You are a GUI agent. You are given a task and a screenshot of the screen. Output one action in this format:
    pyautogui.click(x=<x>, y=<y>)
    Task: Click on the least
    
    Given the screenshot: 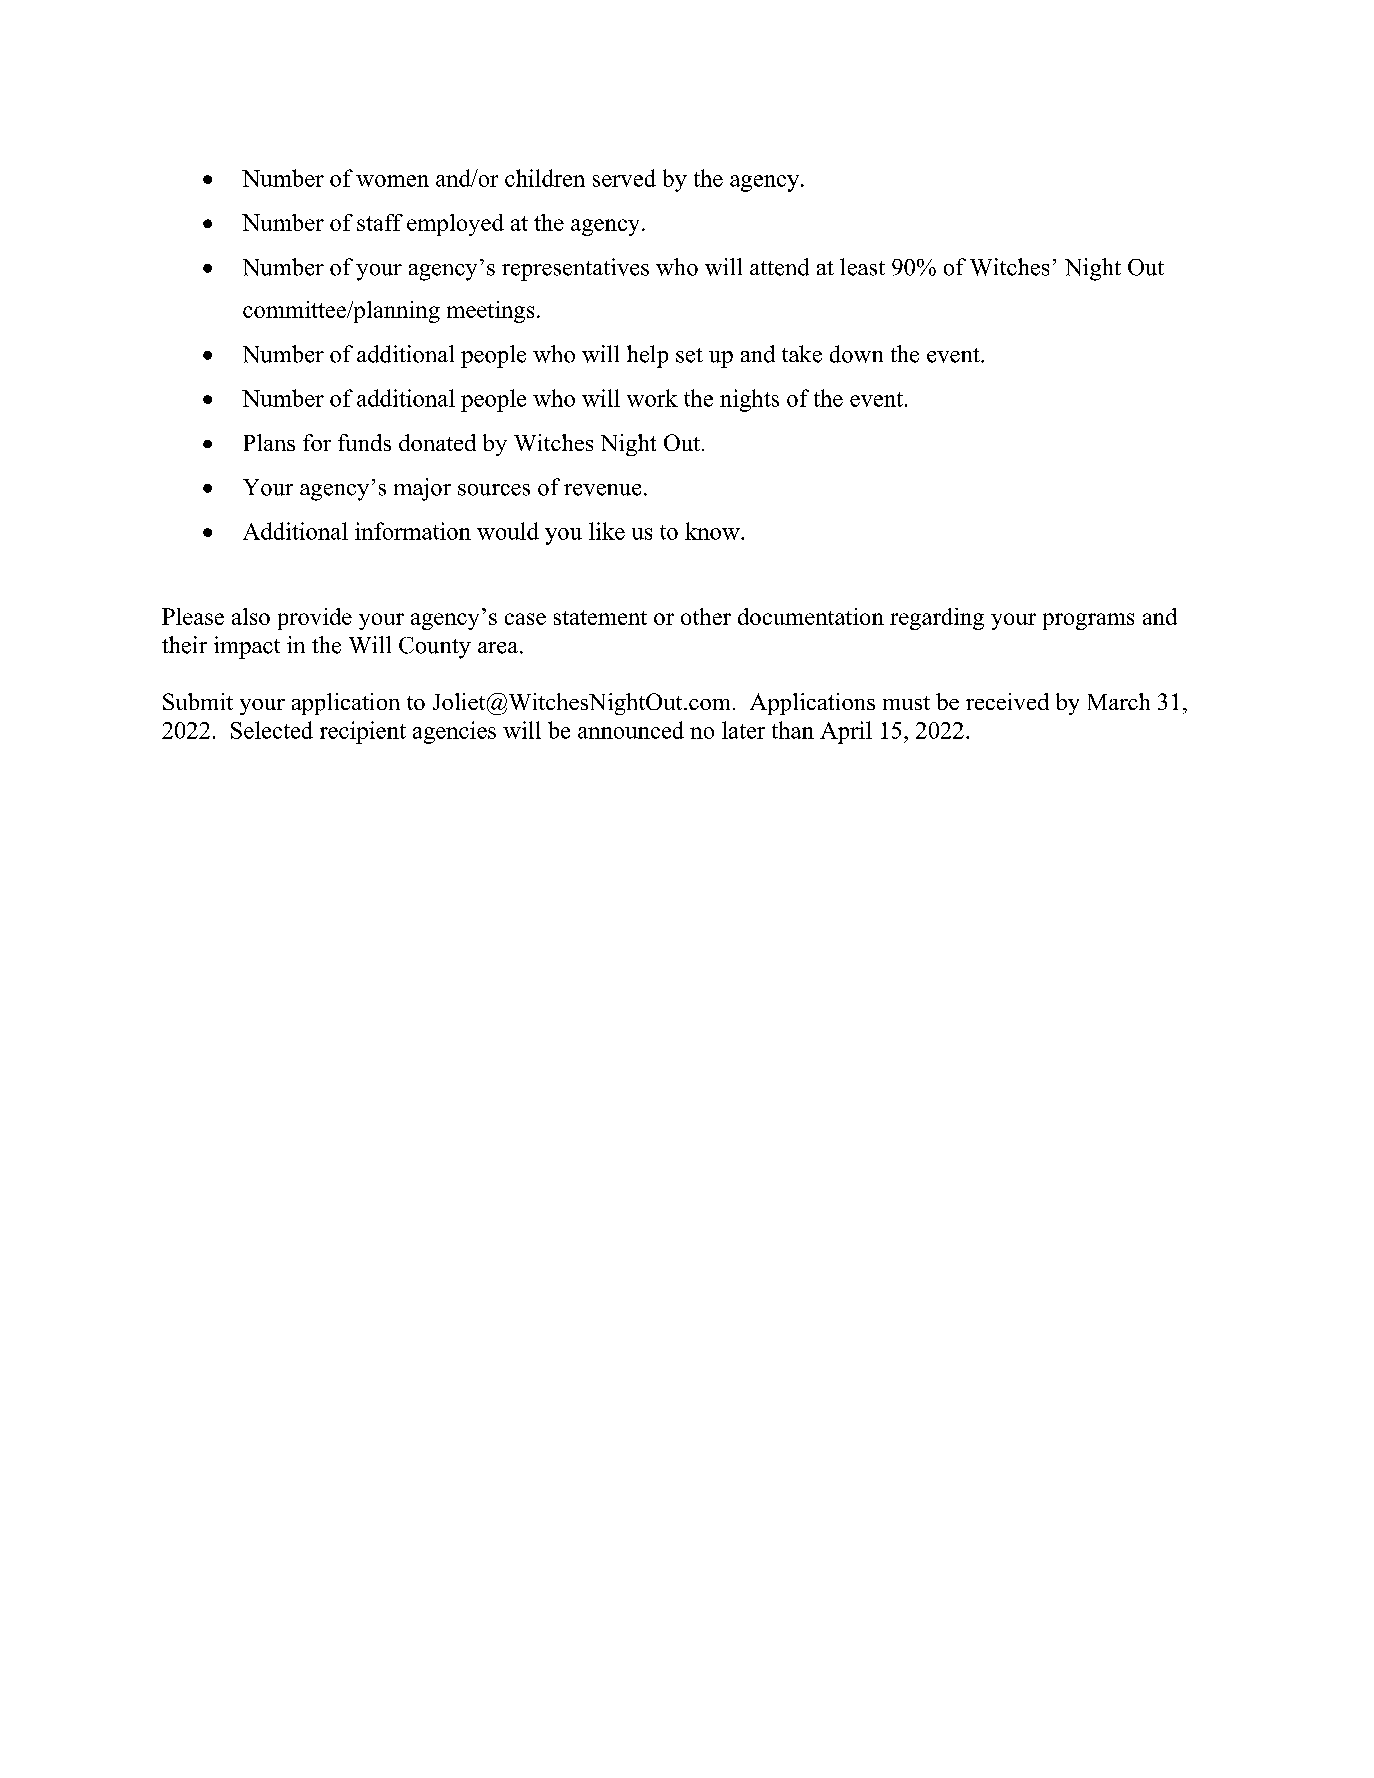 What is the action you would take?
    pyautogui.click(x=862, y=267)
